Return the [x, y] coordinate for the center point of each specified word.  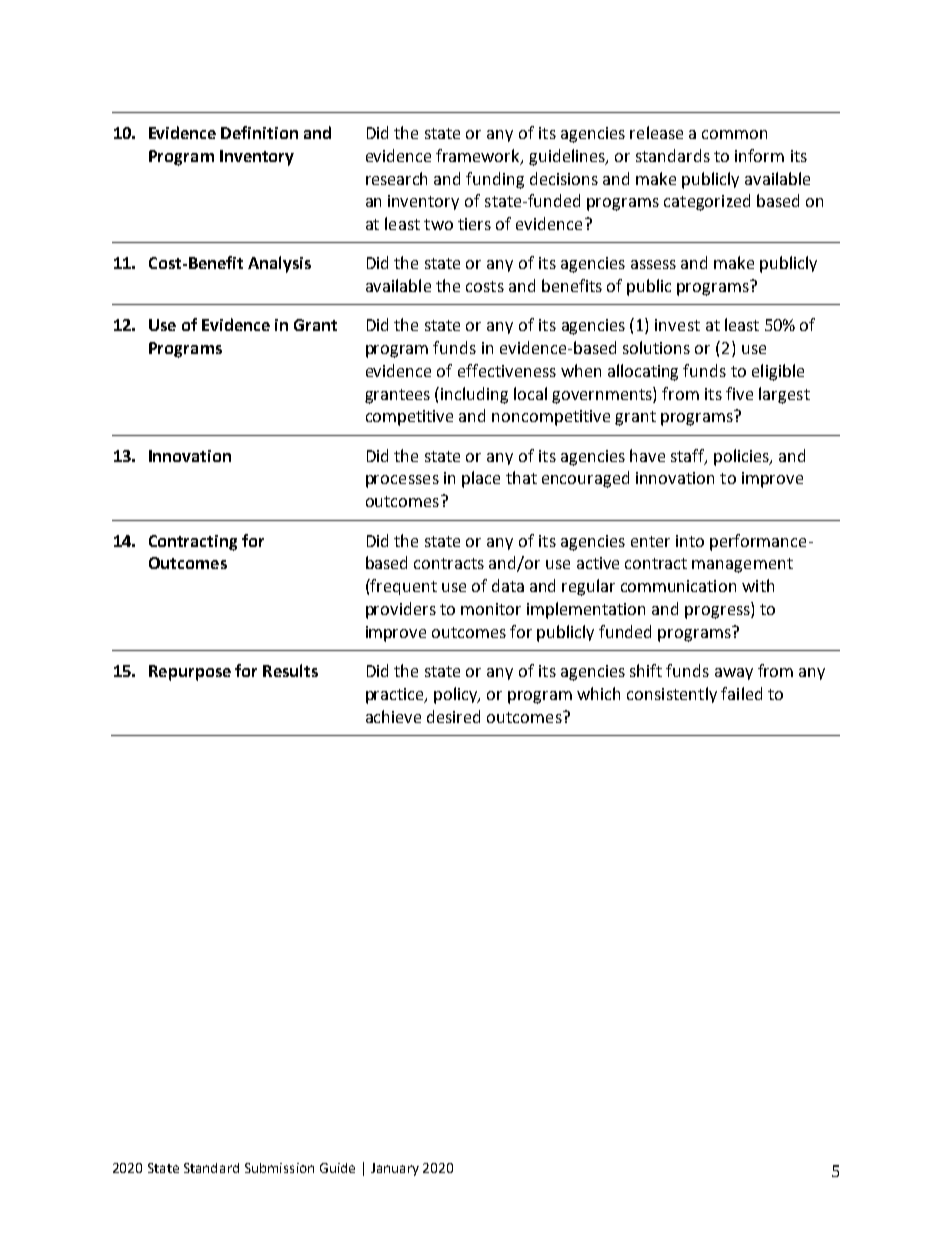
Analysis [279, 264]
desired [453, 716]
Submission [279, 1168]
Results [290, 670]
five [739, 393]
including [474, 395]
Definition [259, 132]
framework [479, 156]
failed [741, 693]
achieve [393, 716]
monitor [491, 609]
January [395, 1169]
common [734, 134]
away [734, 674]
